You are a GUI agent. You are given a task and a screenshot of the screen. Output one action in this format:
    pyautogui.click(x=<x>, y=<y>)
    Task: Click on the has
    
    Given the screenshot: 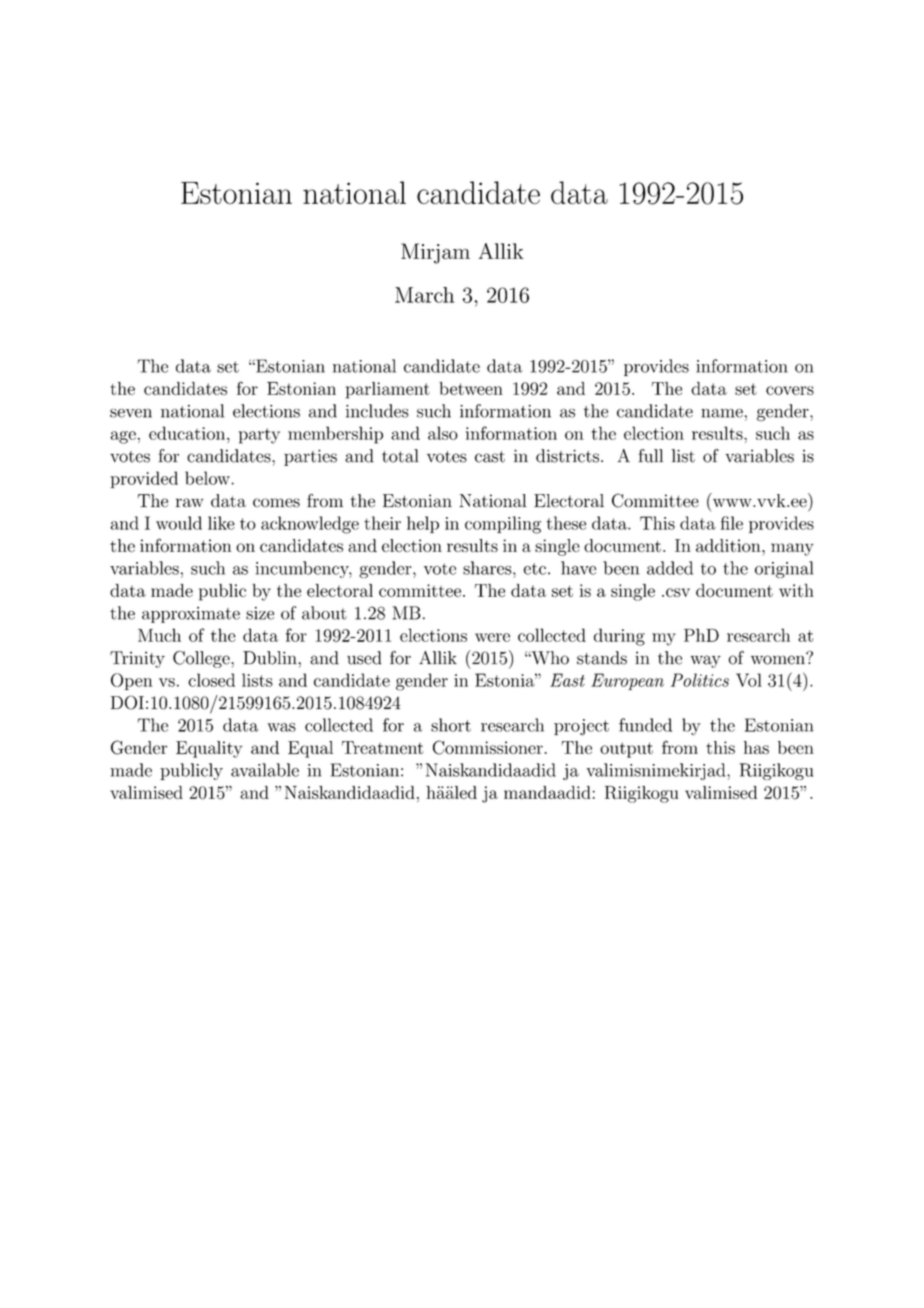 What is the action you would take?
    pyautogui.click(x=756, y=747)
